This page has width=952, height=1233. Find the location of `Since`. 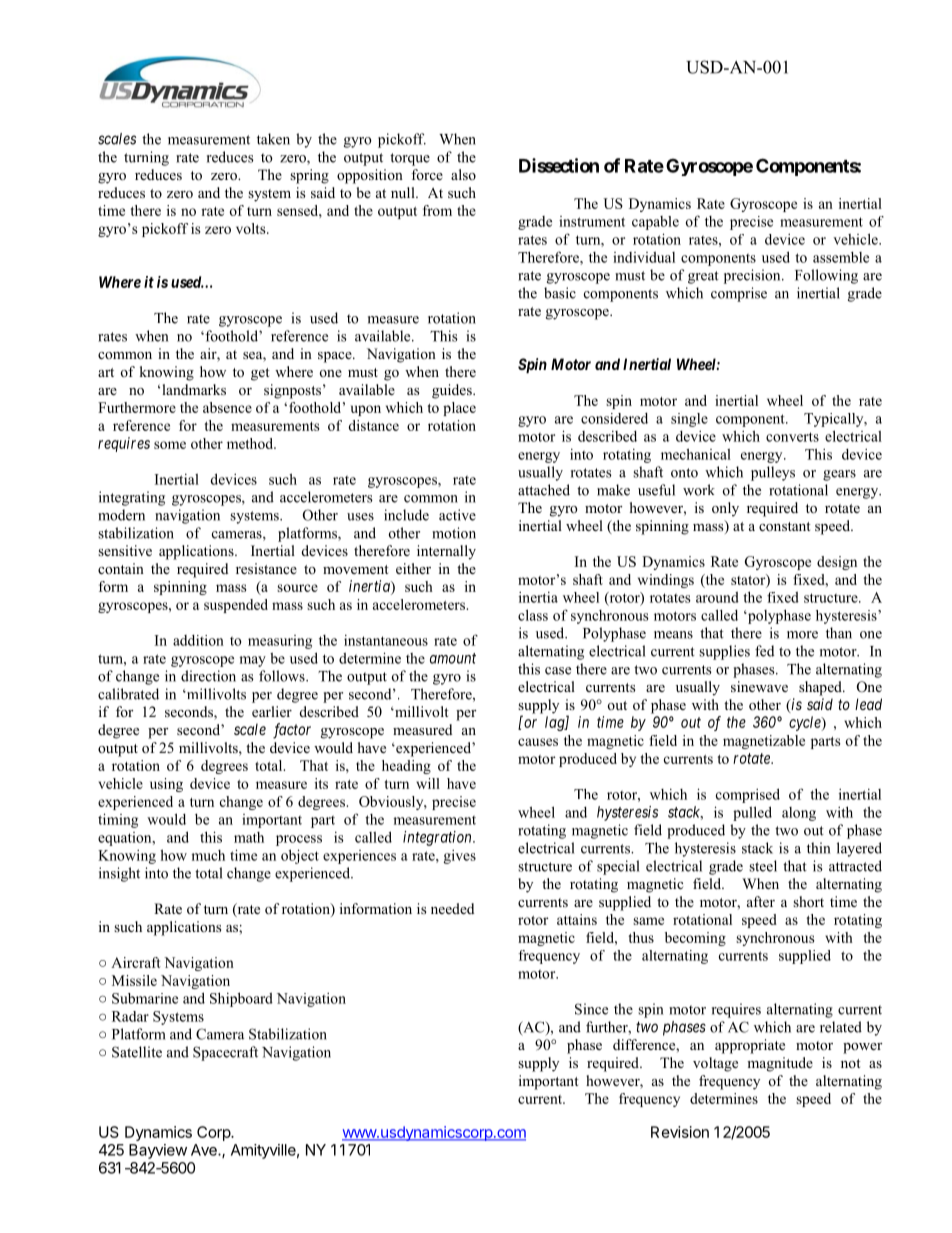

Since is located at coordinates (591, 1009).
